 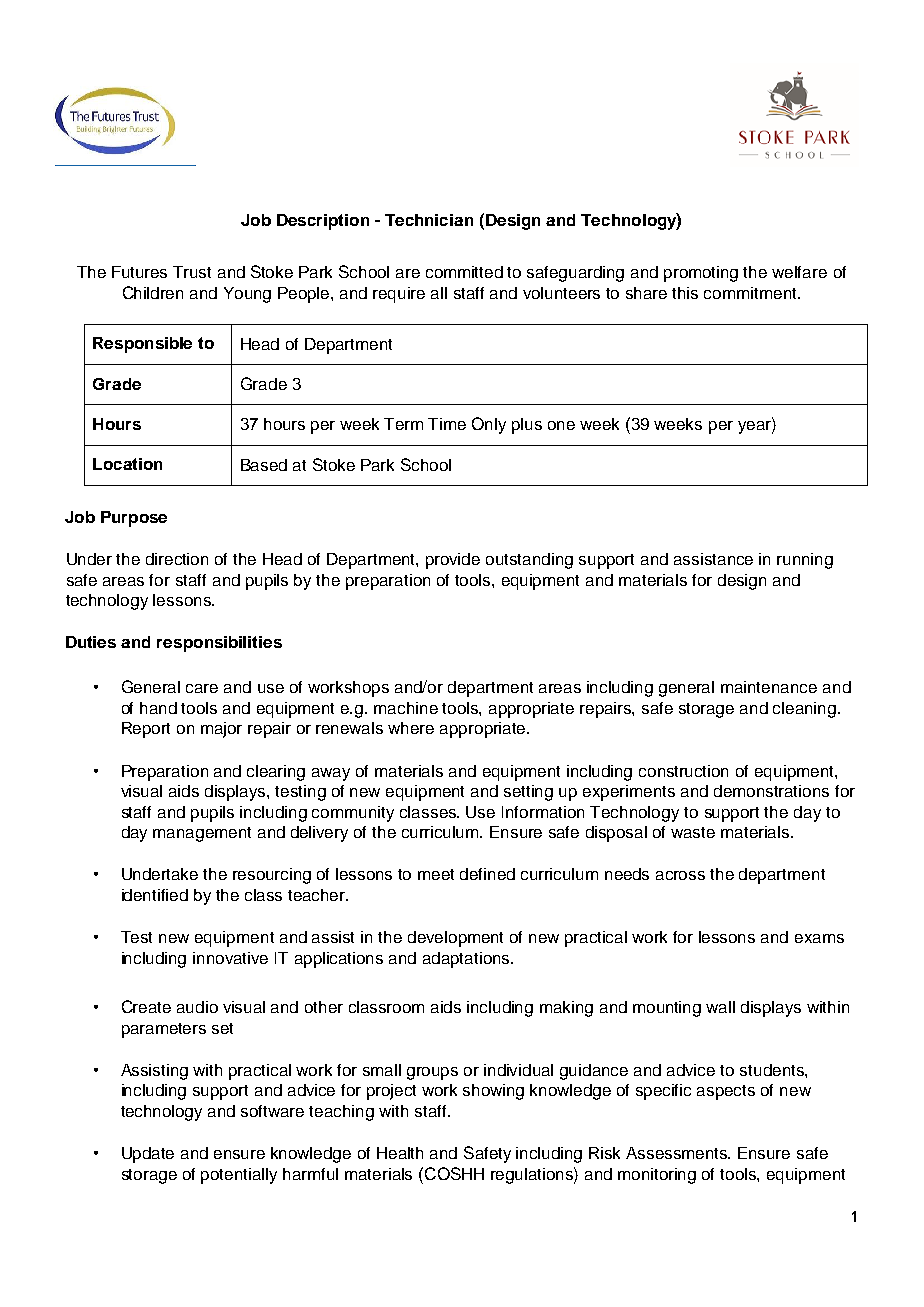 What do you see at coordinates (230, 958) in the document?
I see `innovative` at bounding box center [230, 958].
